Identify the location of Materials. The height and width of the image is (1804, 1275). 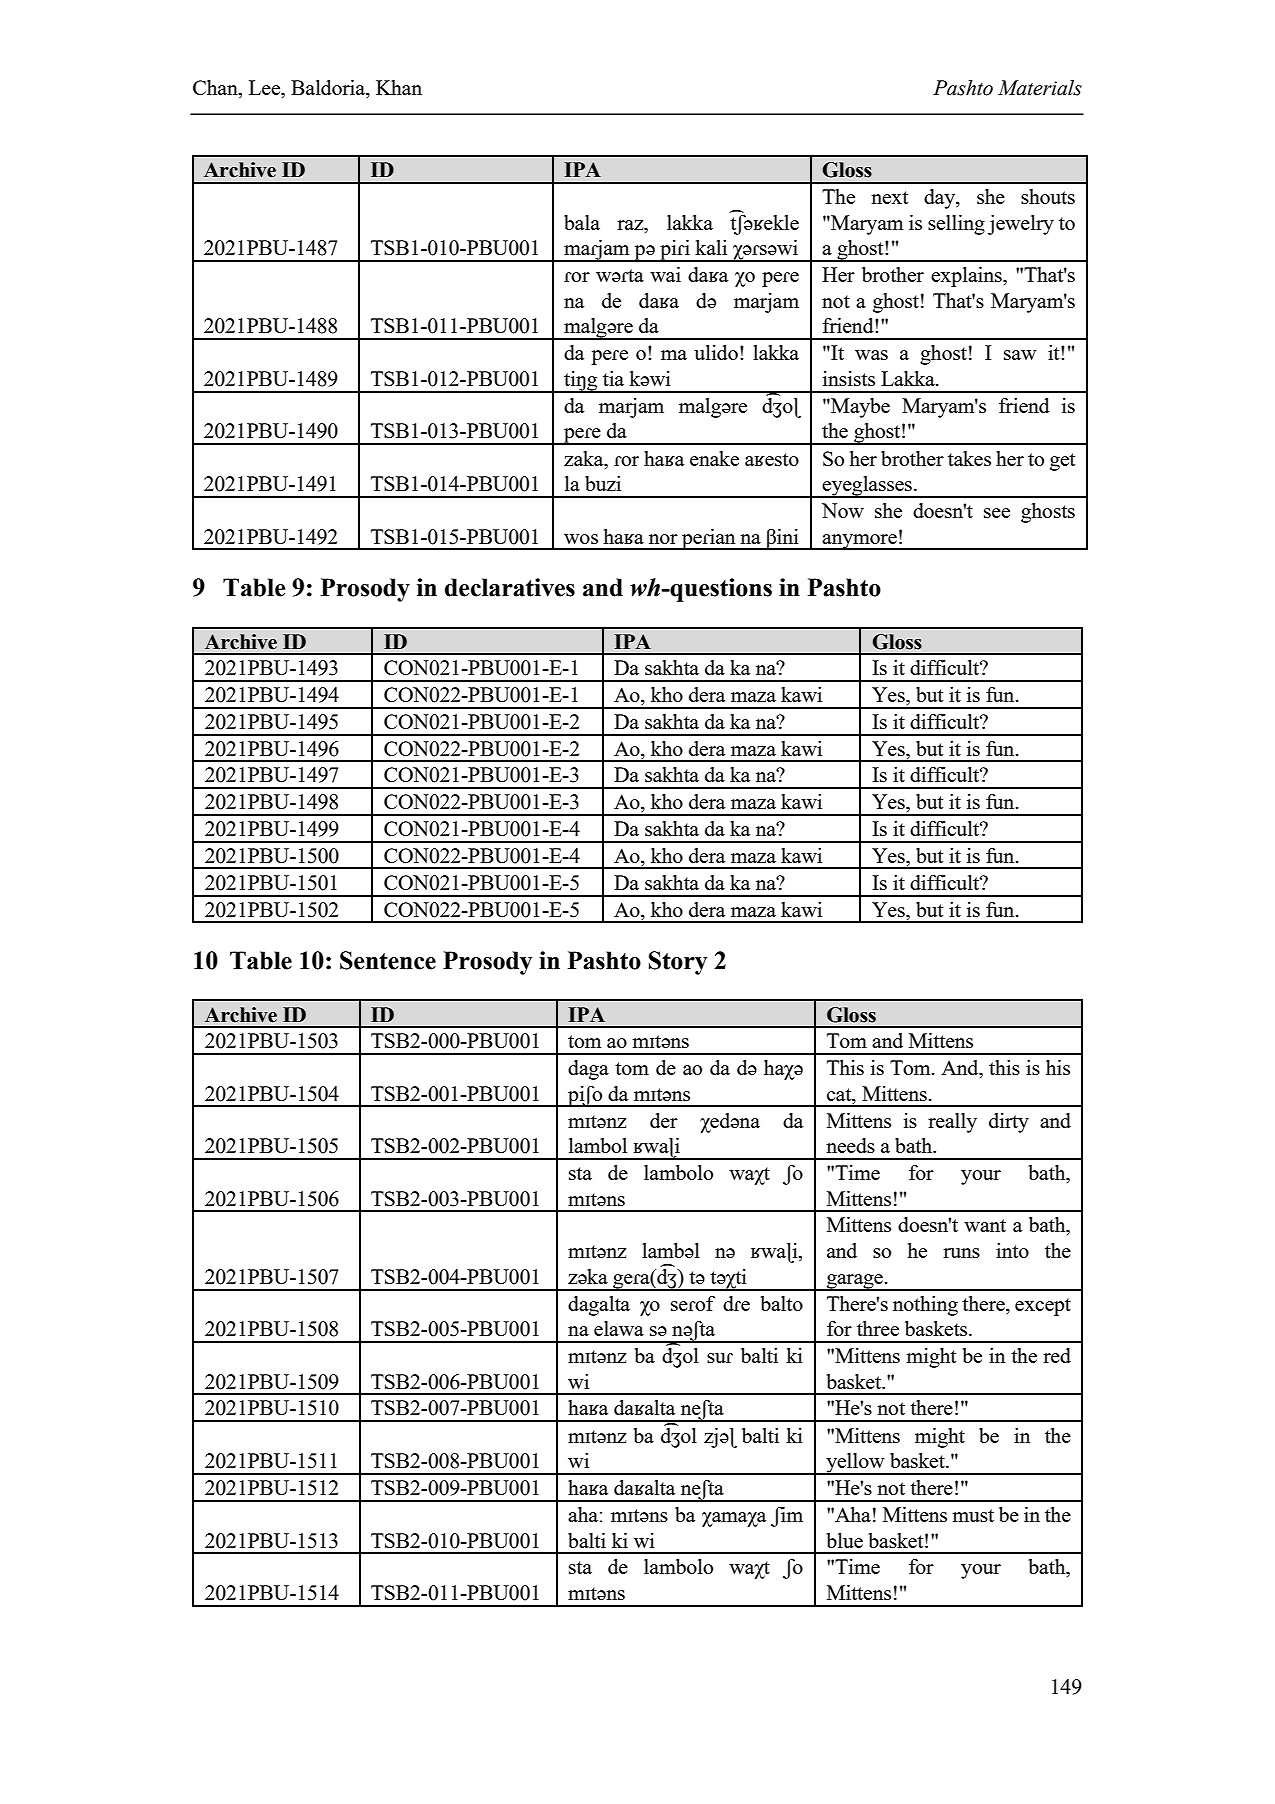
(1040, 88).
